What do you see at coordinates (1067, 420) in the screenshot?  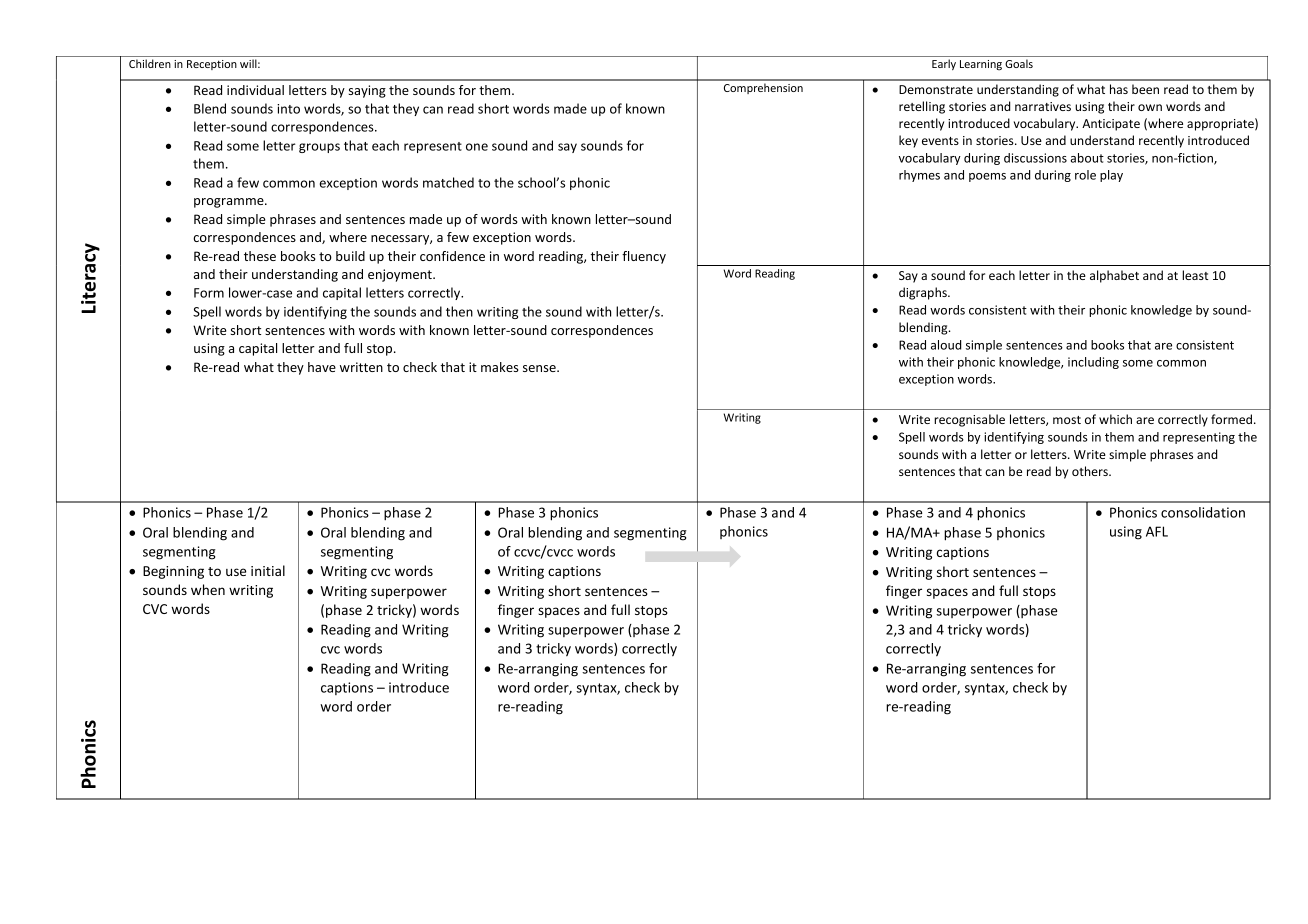 I see `most` at bounding box center [1067, 420].
